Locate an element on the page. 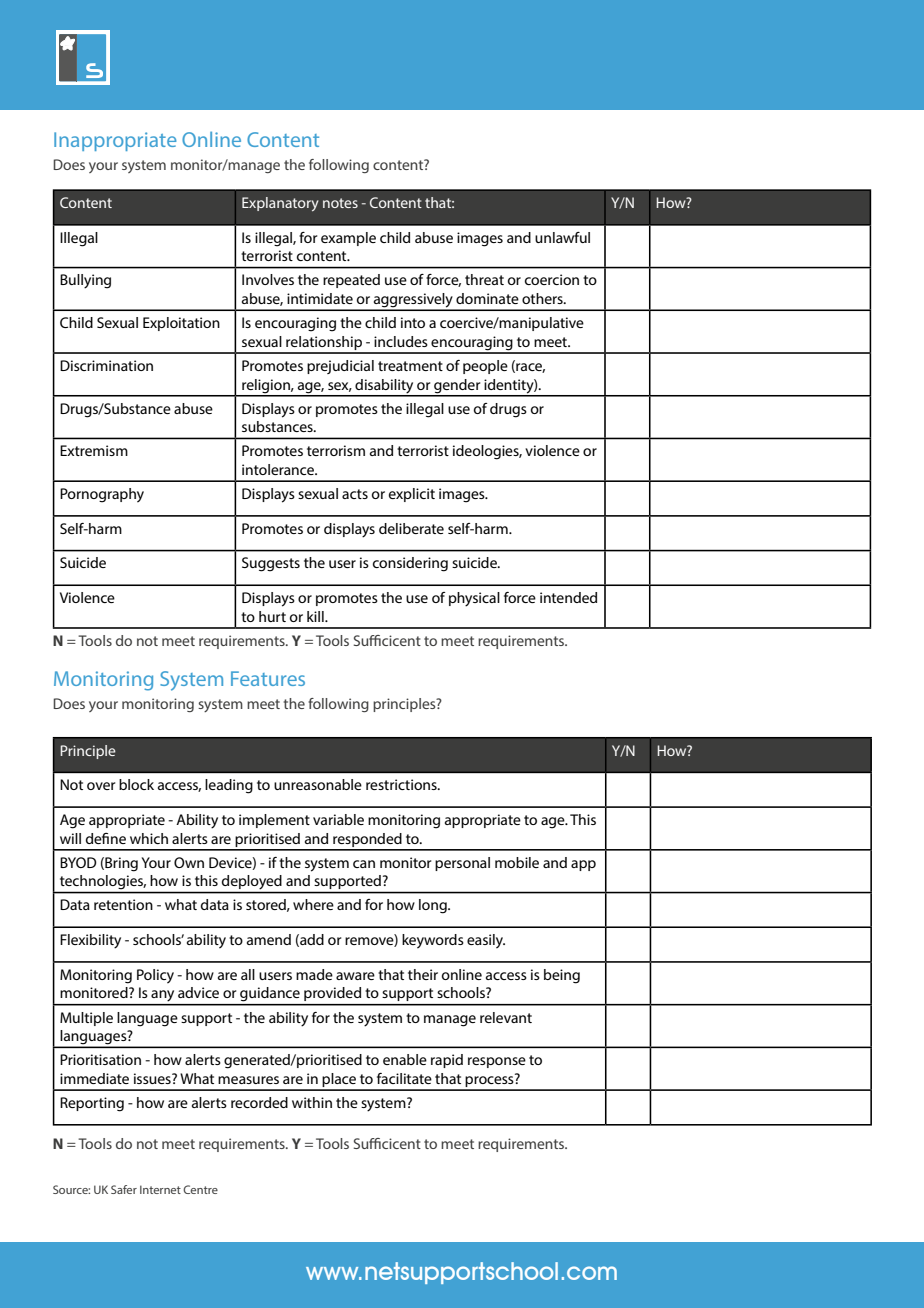 The height and width of the image is (1308, 924). Safer is located at coordinates (124, 1189).
